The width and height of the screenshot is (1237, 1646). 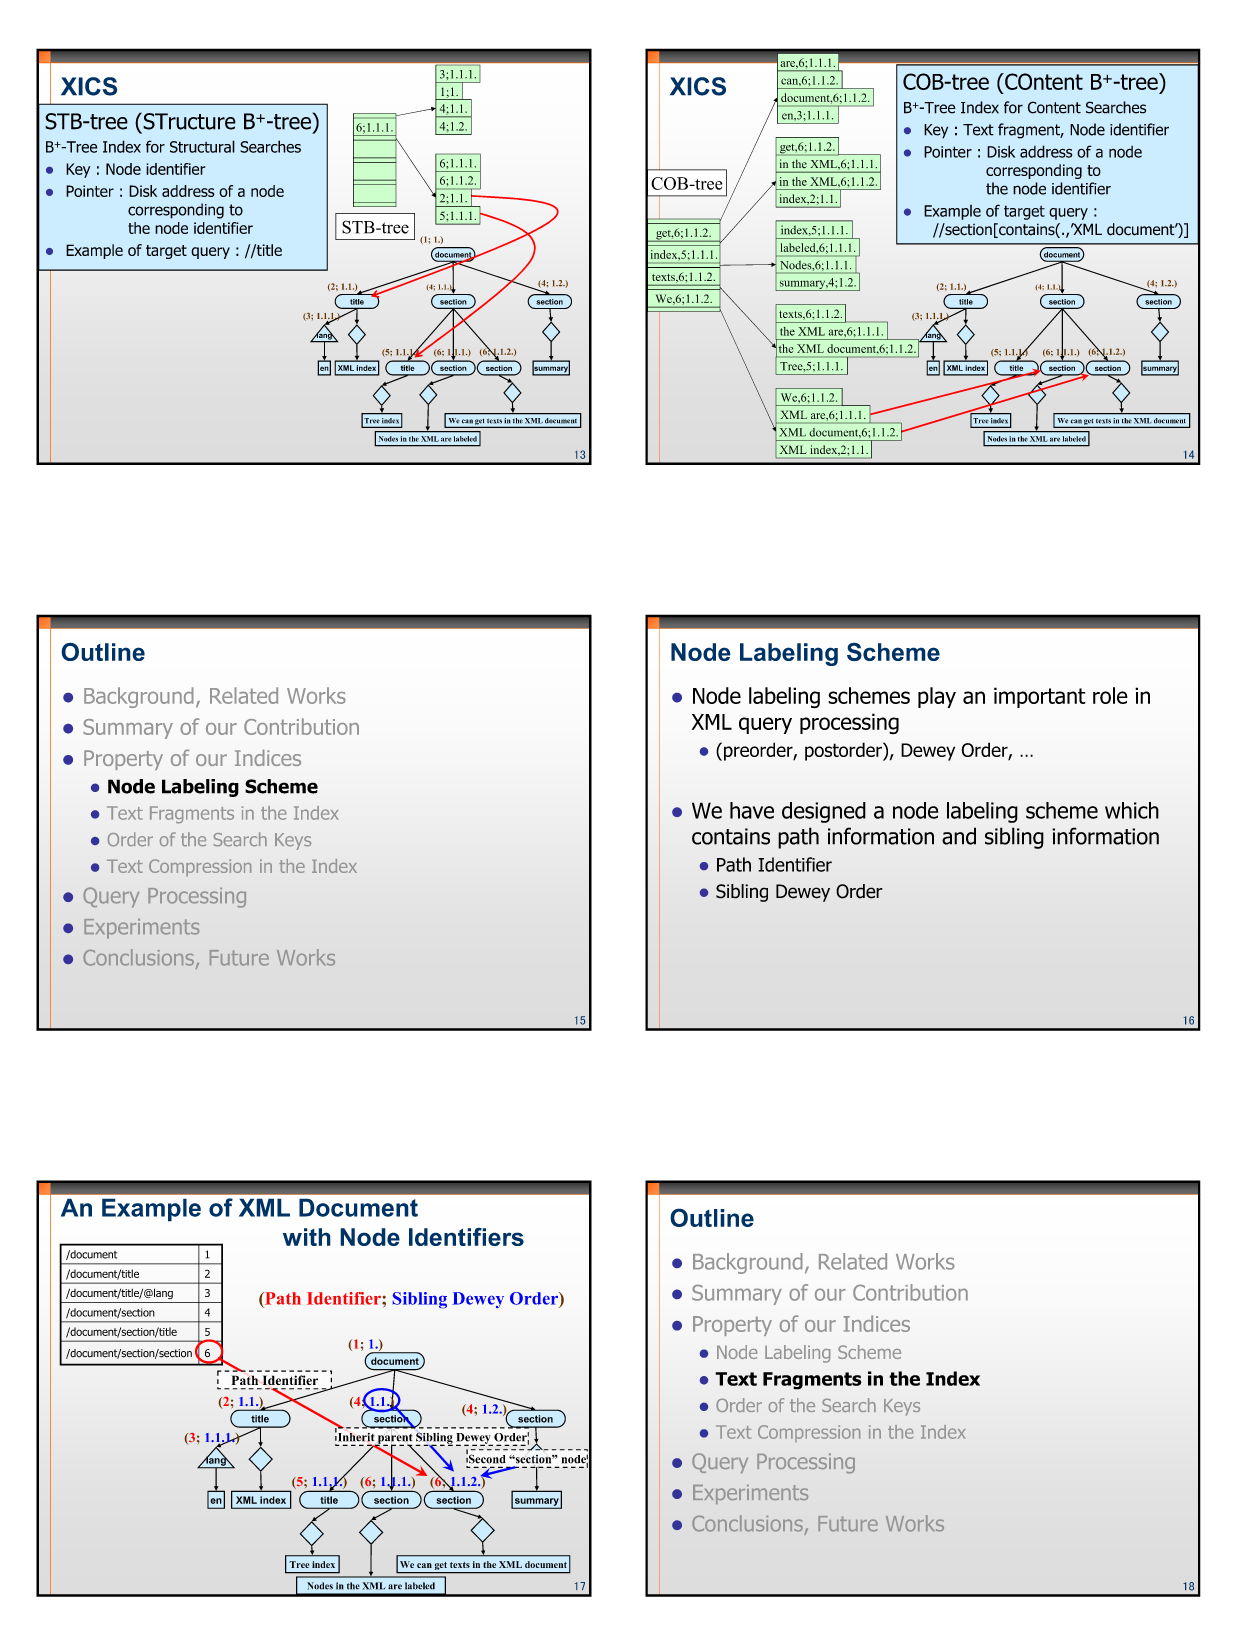 I want to click on Structural, so click(x=202, y=146).
